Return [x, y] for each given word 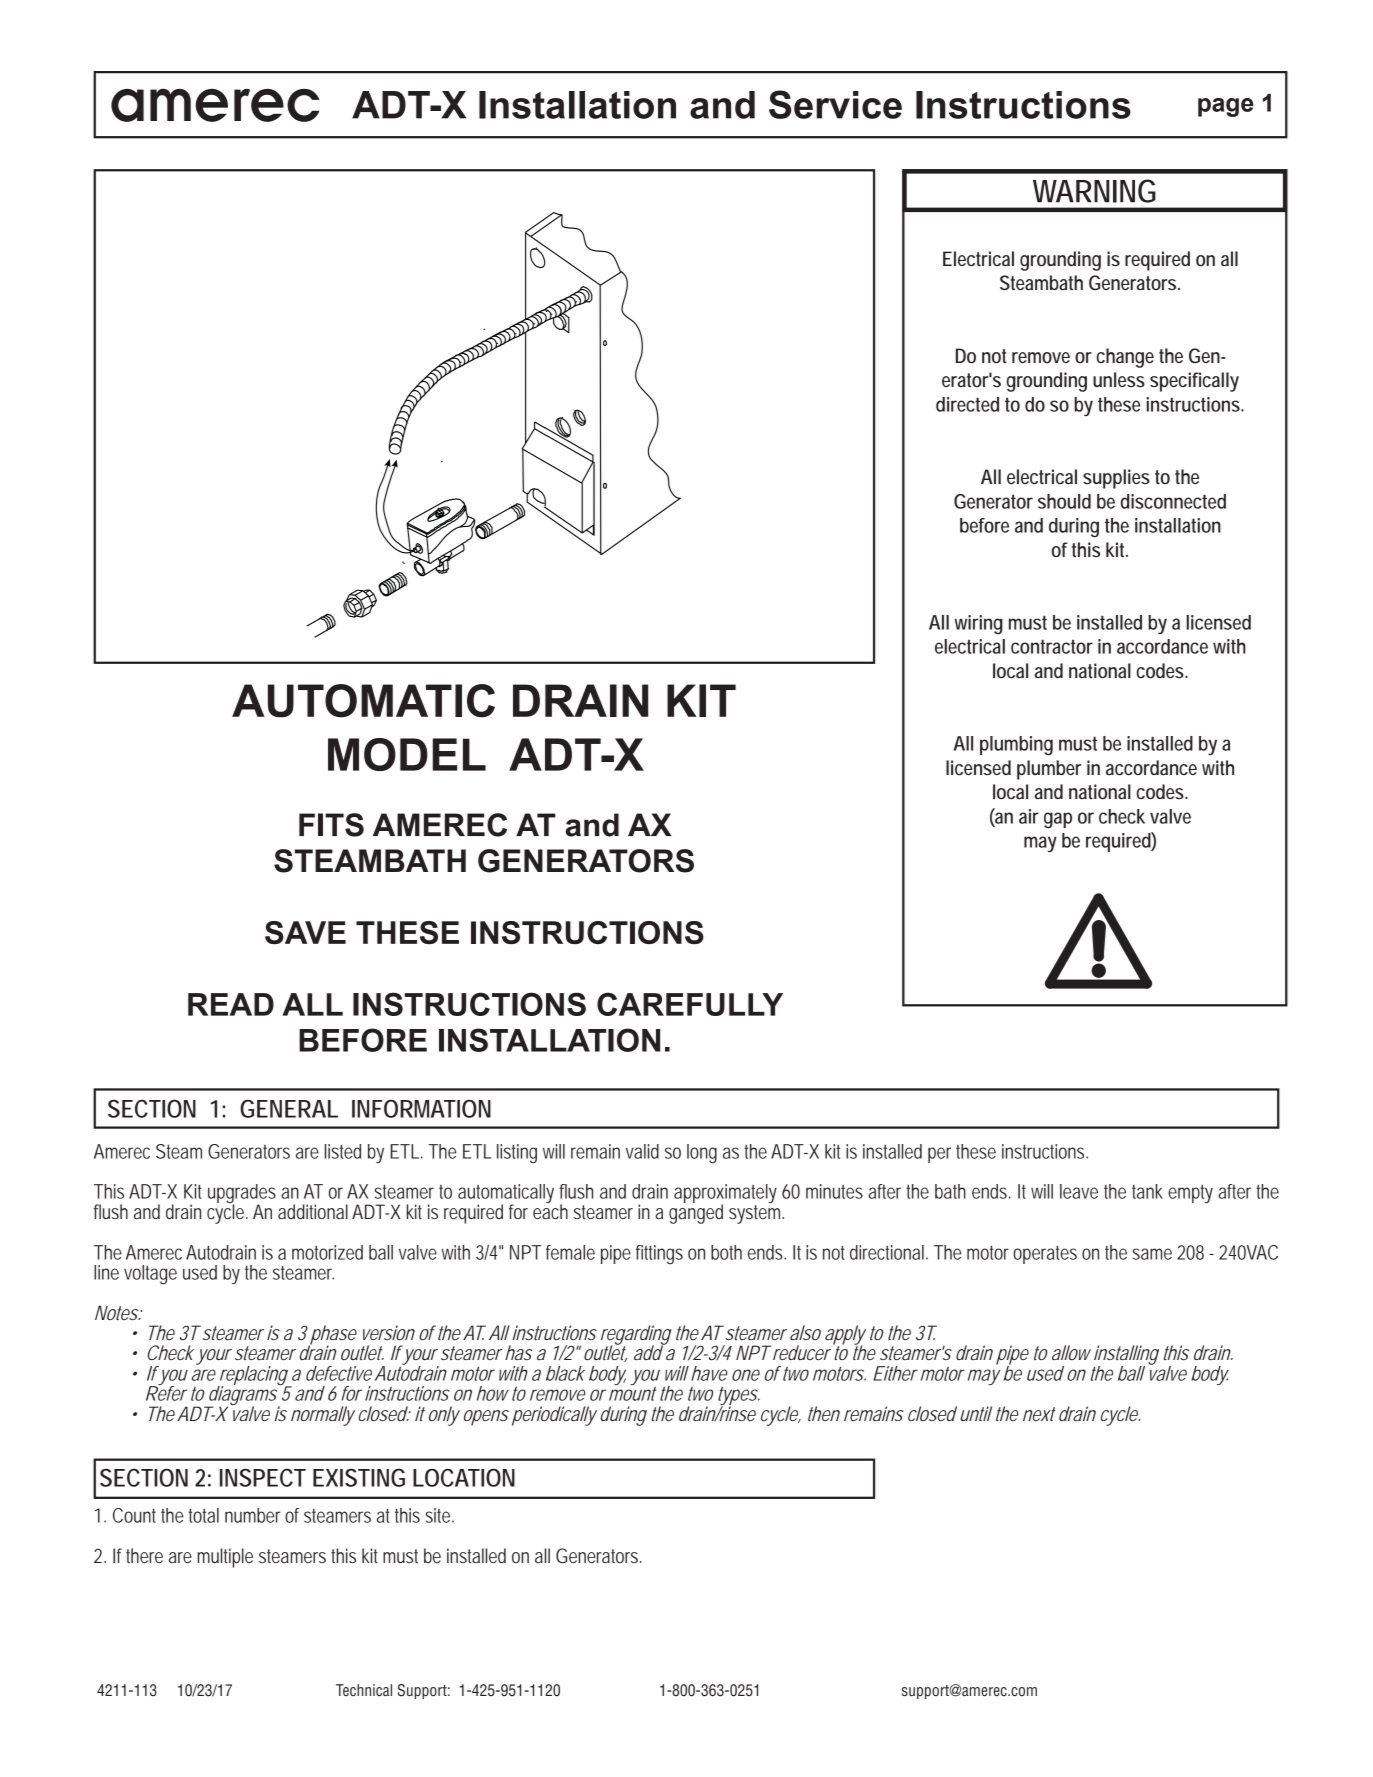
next [1039, 1414]
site [439, 1515]
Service [835, 104]
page [1226, 107]
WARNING [1094, 191]
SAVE [305, 932]
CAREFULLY [690, 1004]
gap [1058, 820]
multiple [225, 1558]
